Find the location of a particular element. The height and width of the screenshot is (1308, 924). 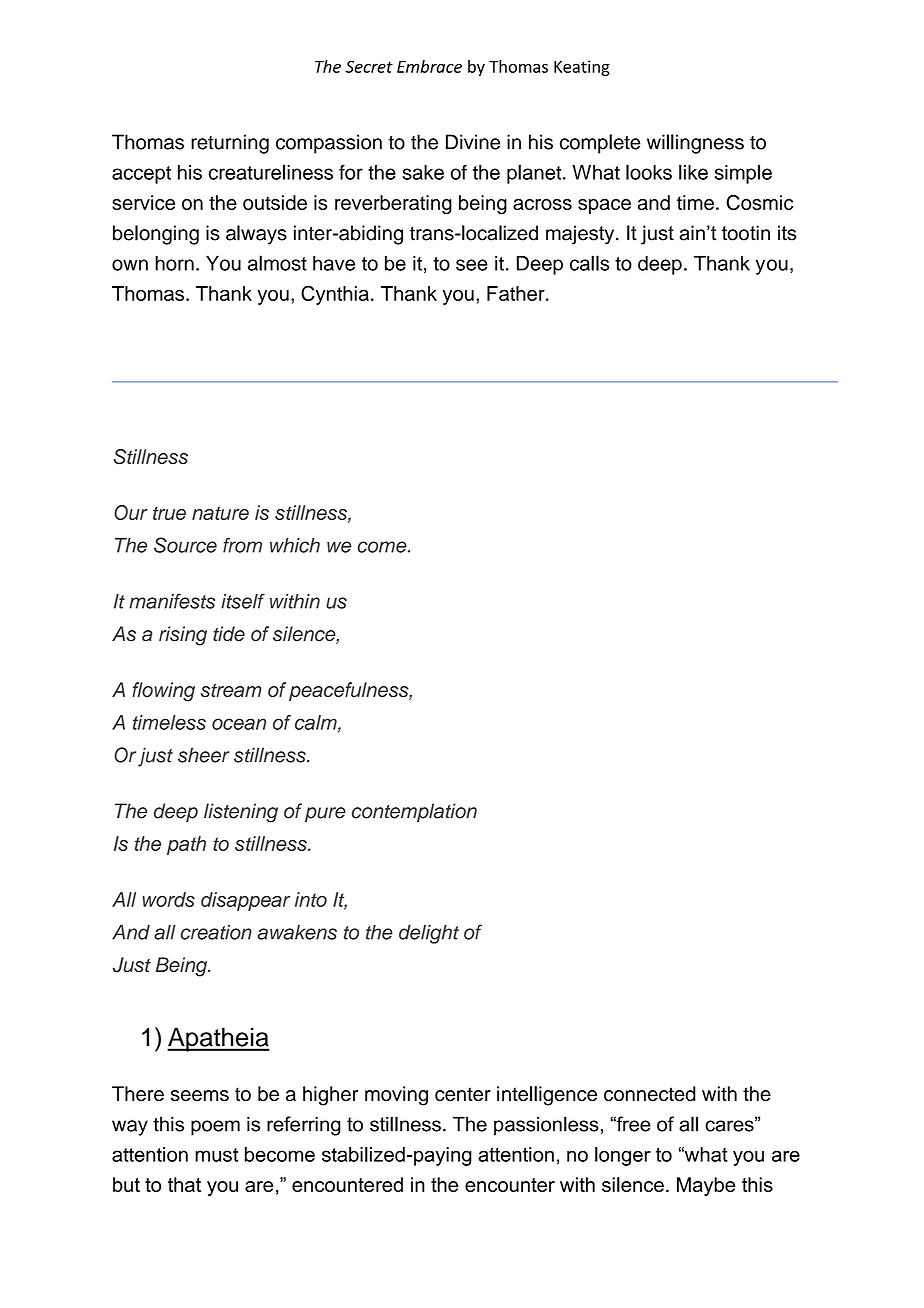

returning is located at coordinates (230, 144).
